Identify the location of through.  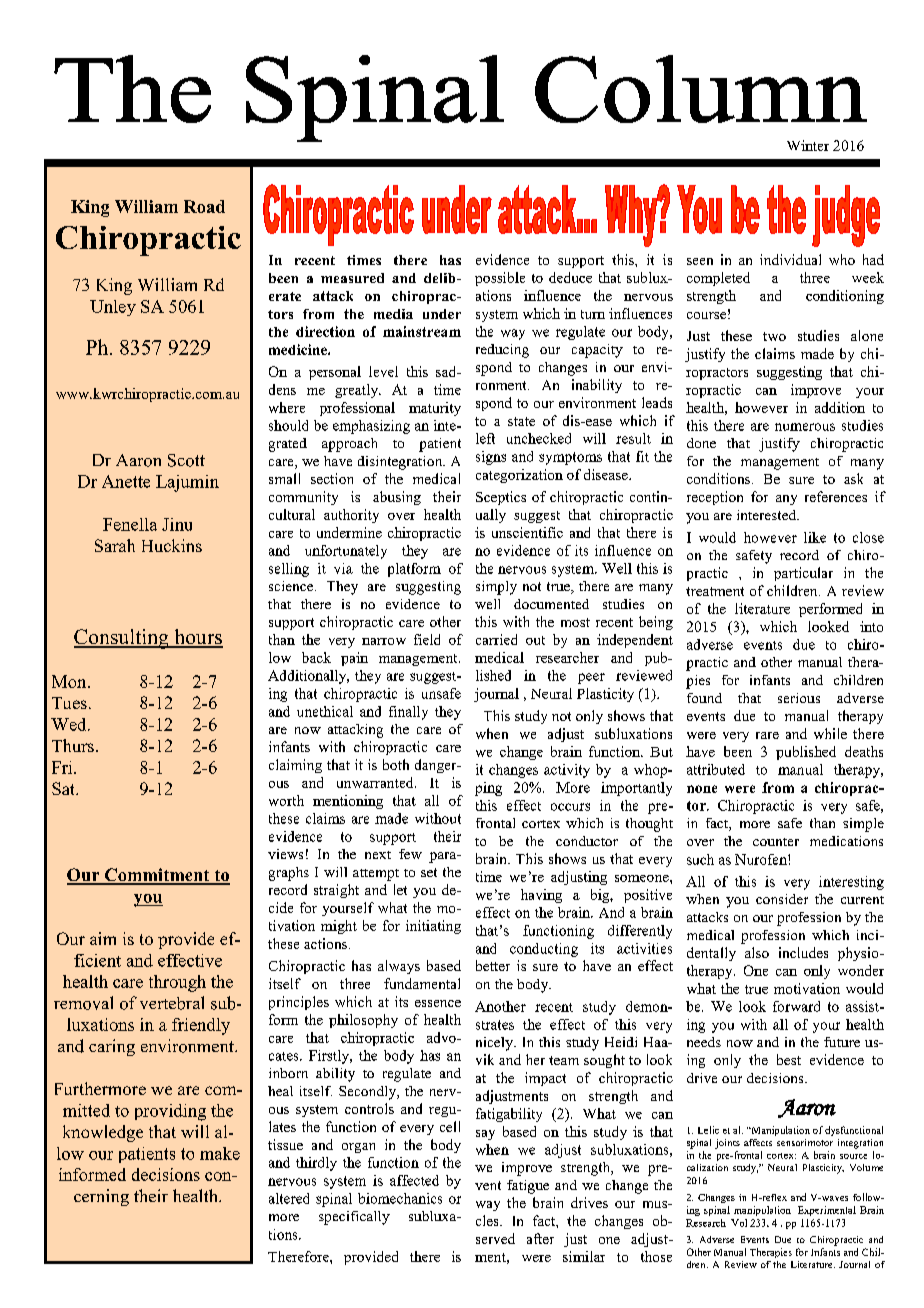
(177, 983).
